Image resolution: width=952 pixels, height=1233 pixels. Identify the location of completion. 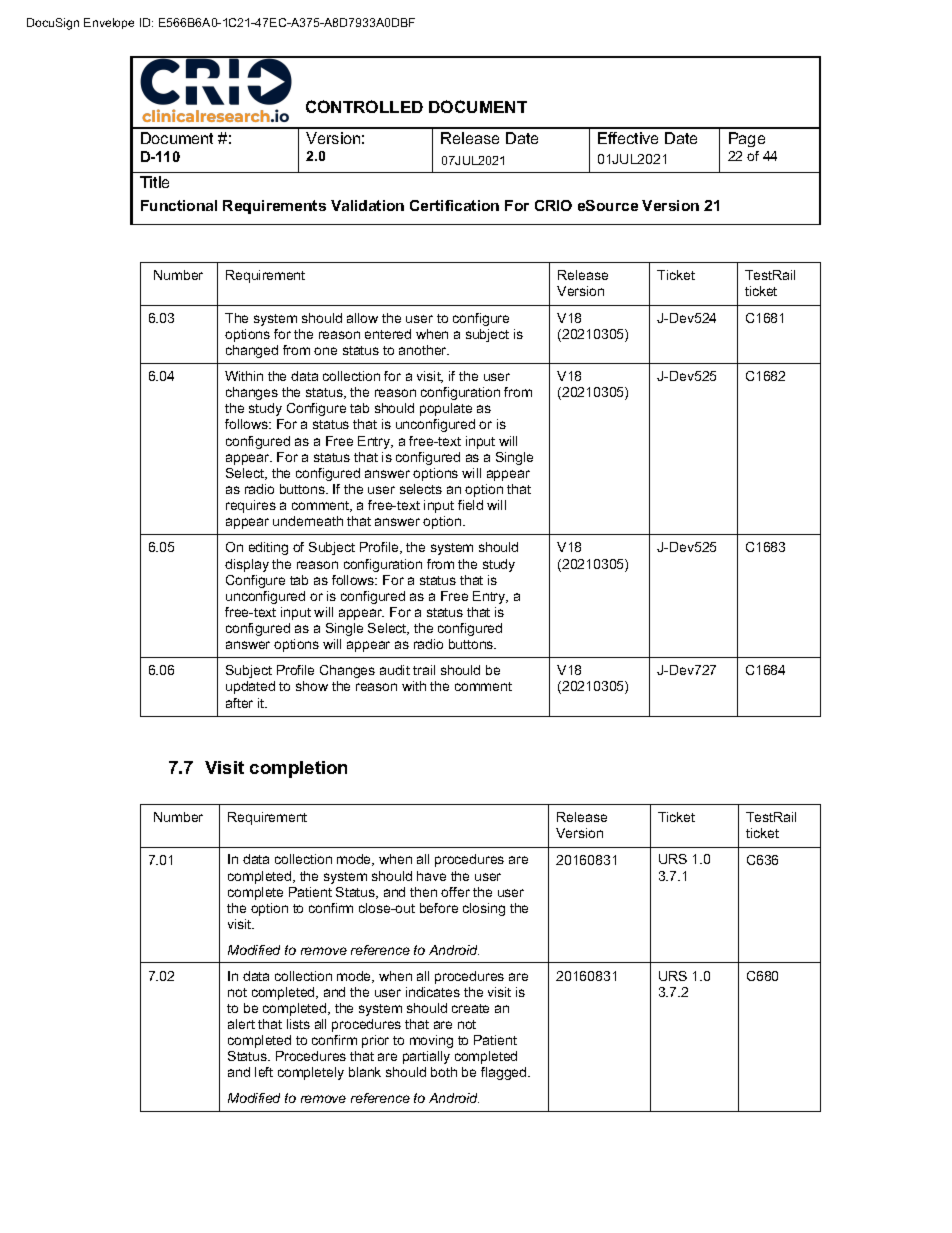
(298, 769).
